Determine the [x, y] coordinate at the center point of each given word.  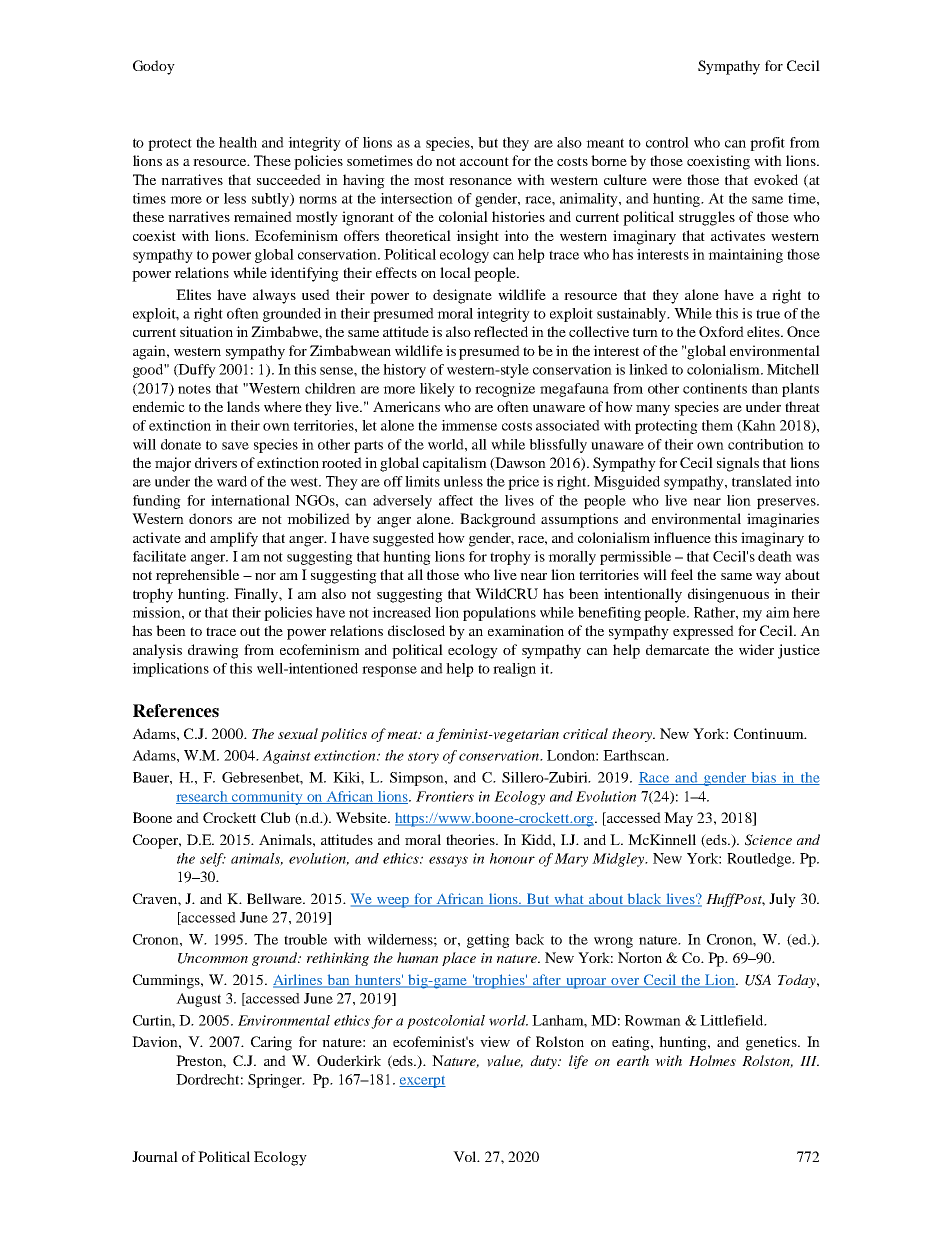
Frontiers [445, 796]
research [203, 797]
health [238, 142]
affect [456, 500]
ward [232, 481]
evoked [776, 179]
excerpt [422, 1082]
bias [764, 778]
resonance [480, 181]
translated [762, 481]
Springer [276, 1081]
